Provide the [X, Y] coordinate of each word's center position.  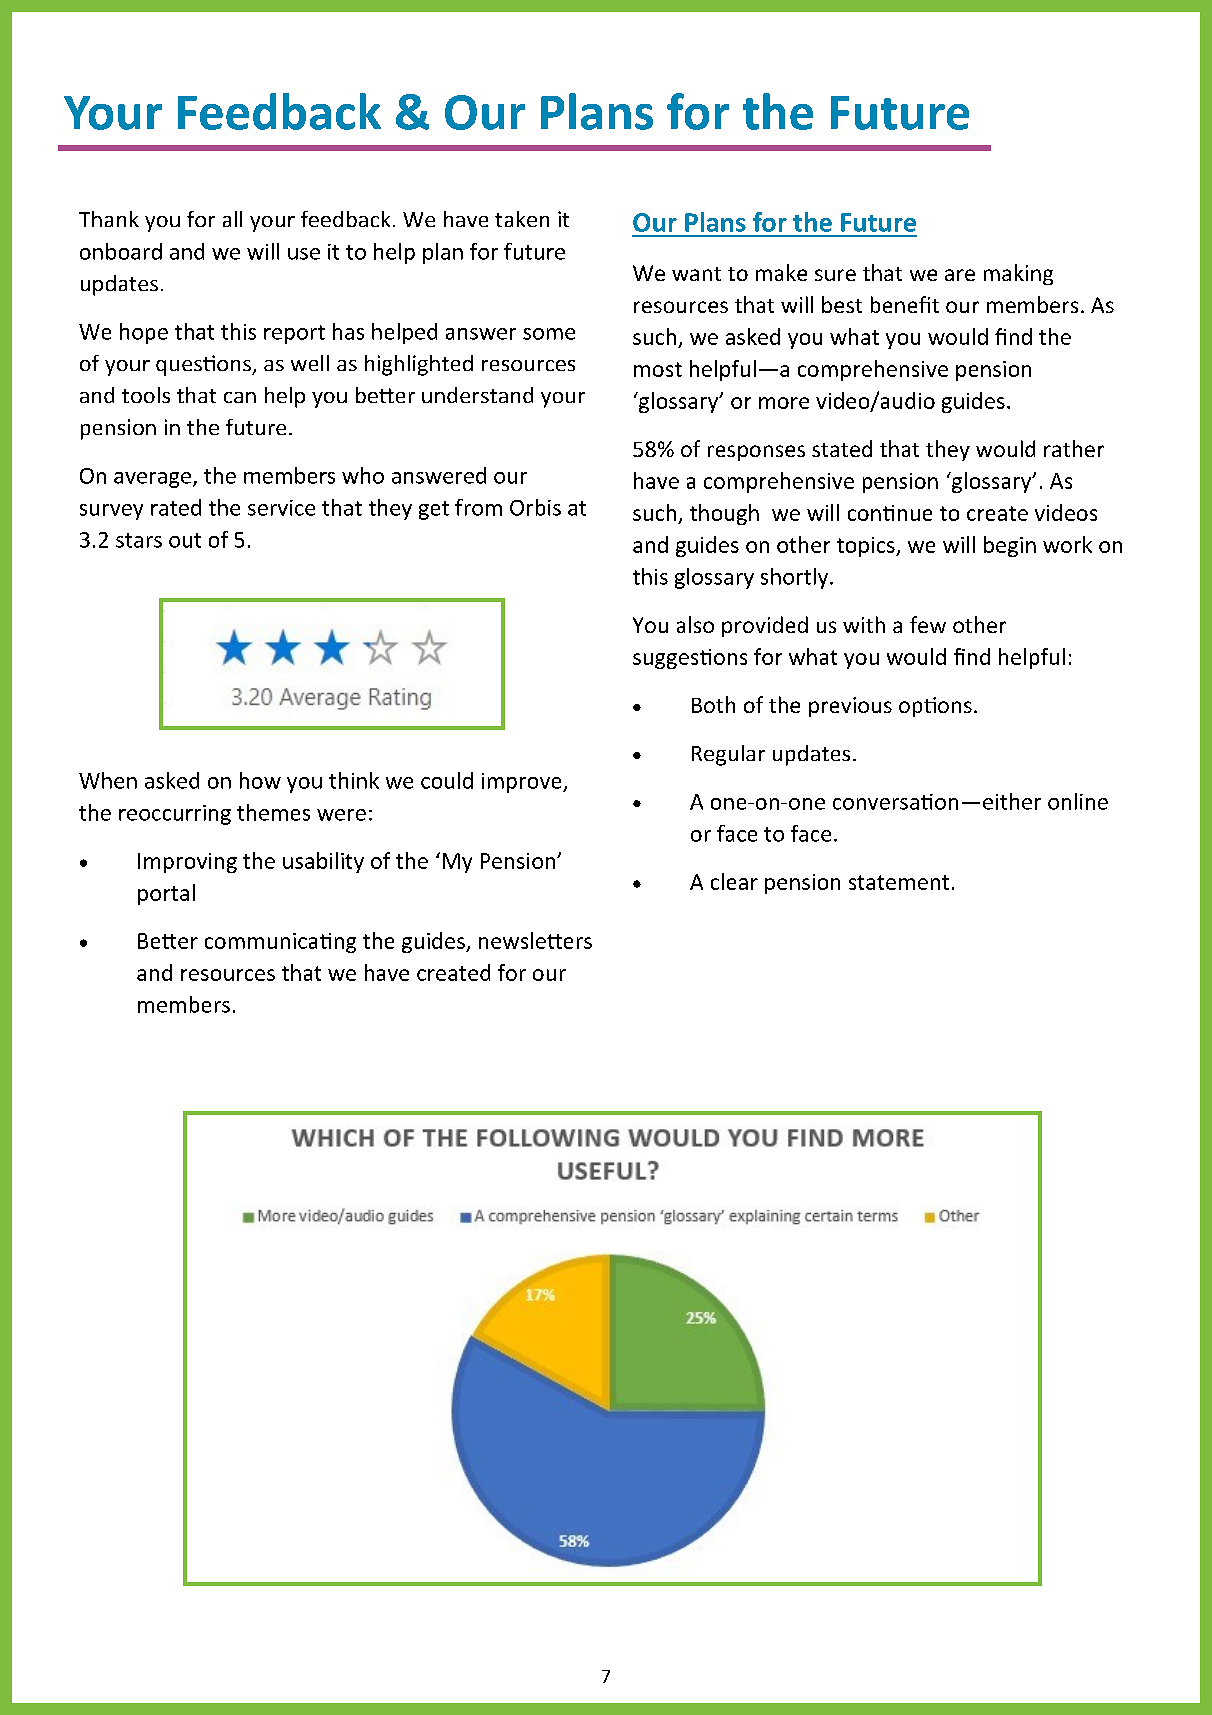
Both [713, 704]
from [478, 507]
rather [1074, 448]
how [260, 780]
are [960, 275]
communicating [280, 943]
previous [850, 707]
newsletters [535, 940]
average [152, 480]
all [232, 219]
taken [522, 219]
